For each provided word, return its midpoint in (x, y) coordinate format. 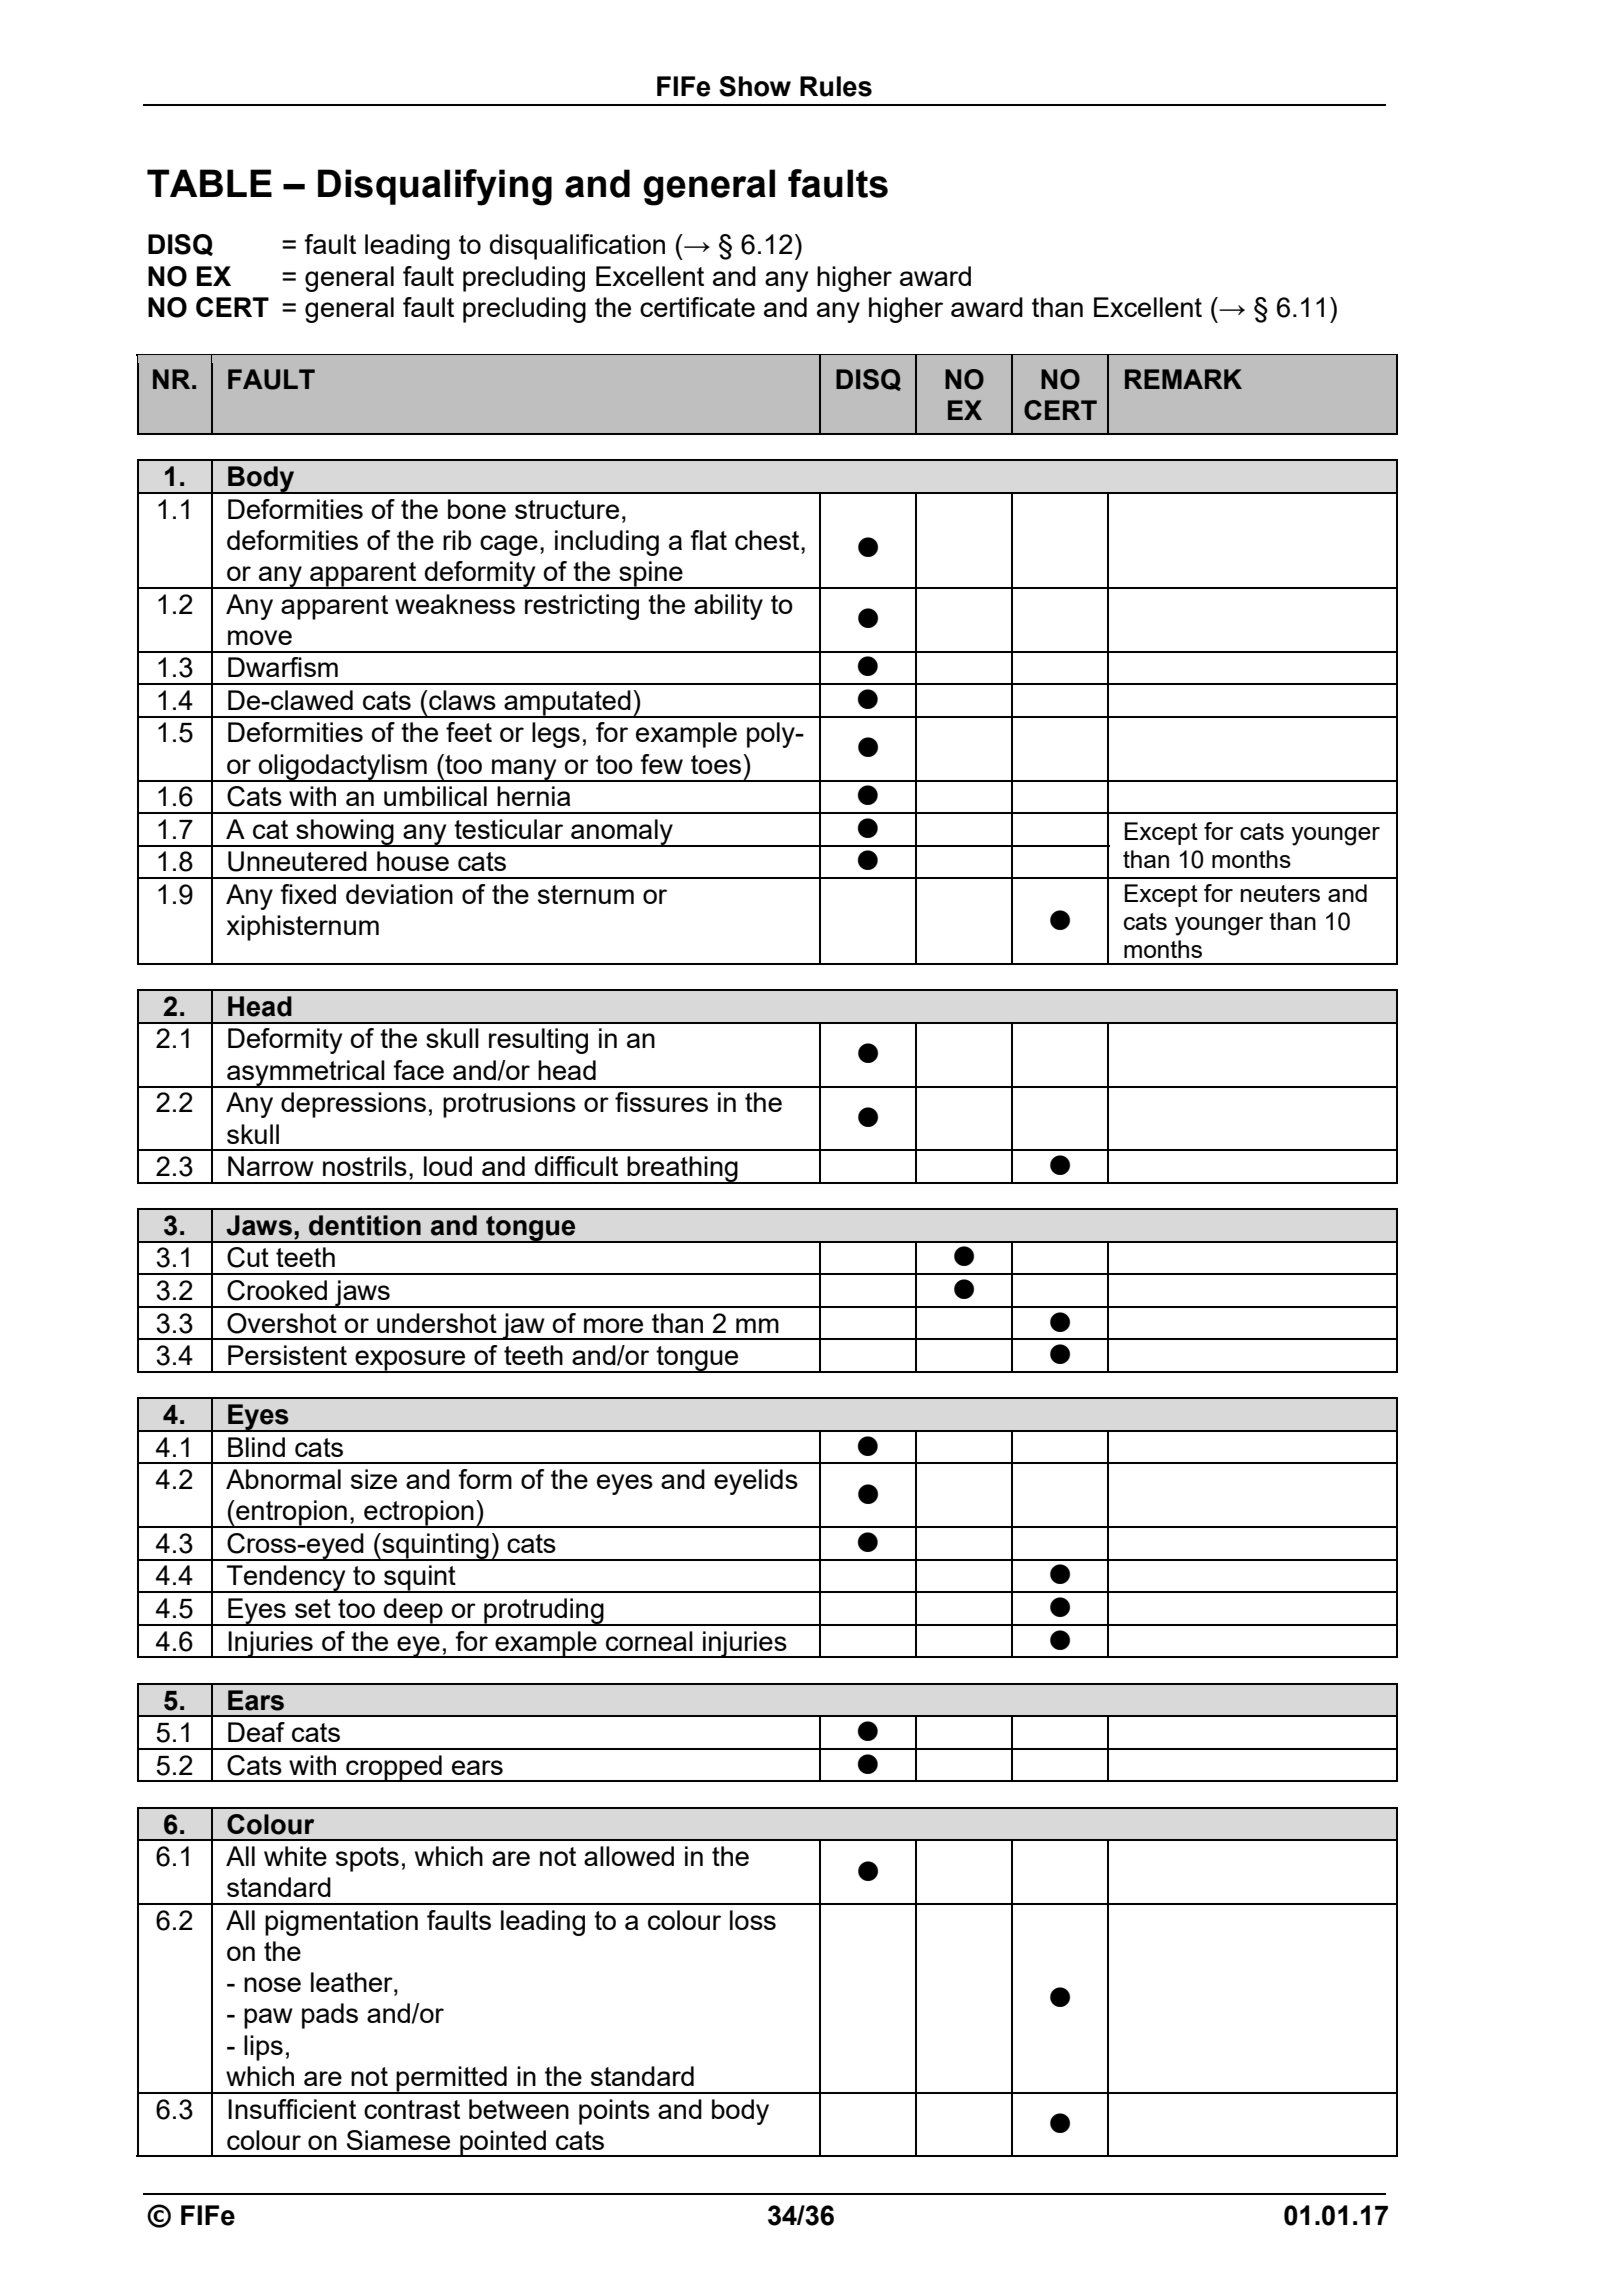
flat (708, 540)
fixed (308, 894)
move (260, 637)
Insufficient (292, 2109)
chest (768, 540)
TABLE (209, 183)
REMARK (1183, 379)
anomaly (622, 833)
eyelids (756, 1482)
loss (753, 1920)
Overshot (282, 1323)
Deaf (256, 1732)
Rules (836, 86)
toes (716, 764)
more (613, 1325)
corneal (649, 1641)
